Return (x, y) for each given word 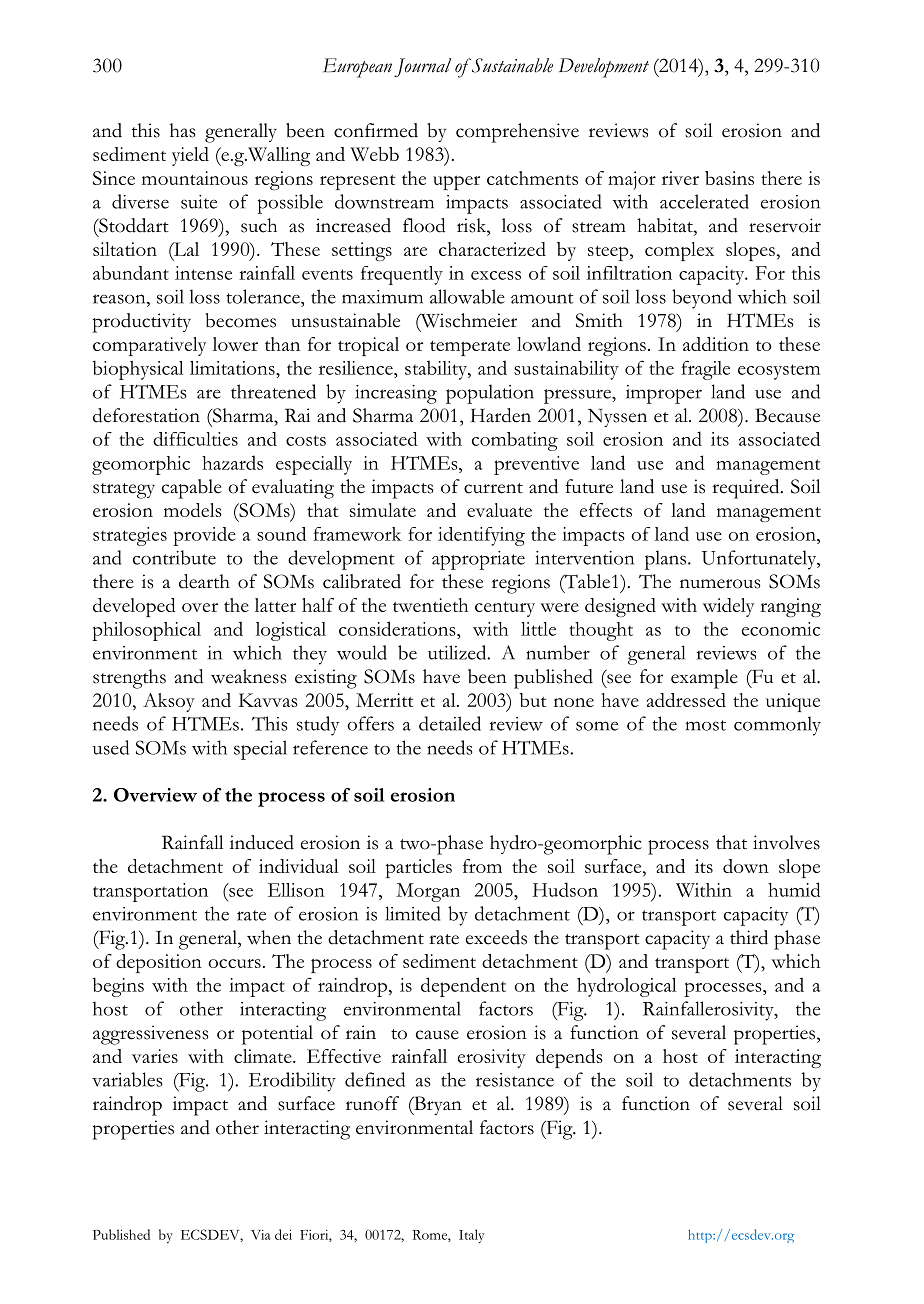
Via (260, 1235)
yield (190, 156)
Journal (422, 67)
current (493, 488)
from (482, 866)
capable (192, 489)
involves (786, 842)
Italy (471, 1236)
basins (729, 178)
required (747, 489)
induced (262, 842)
